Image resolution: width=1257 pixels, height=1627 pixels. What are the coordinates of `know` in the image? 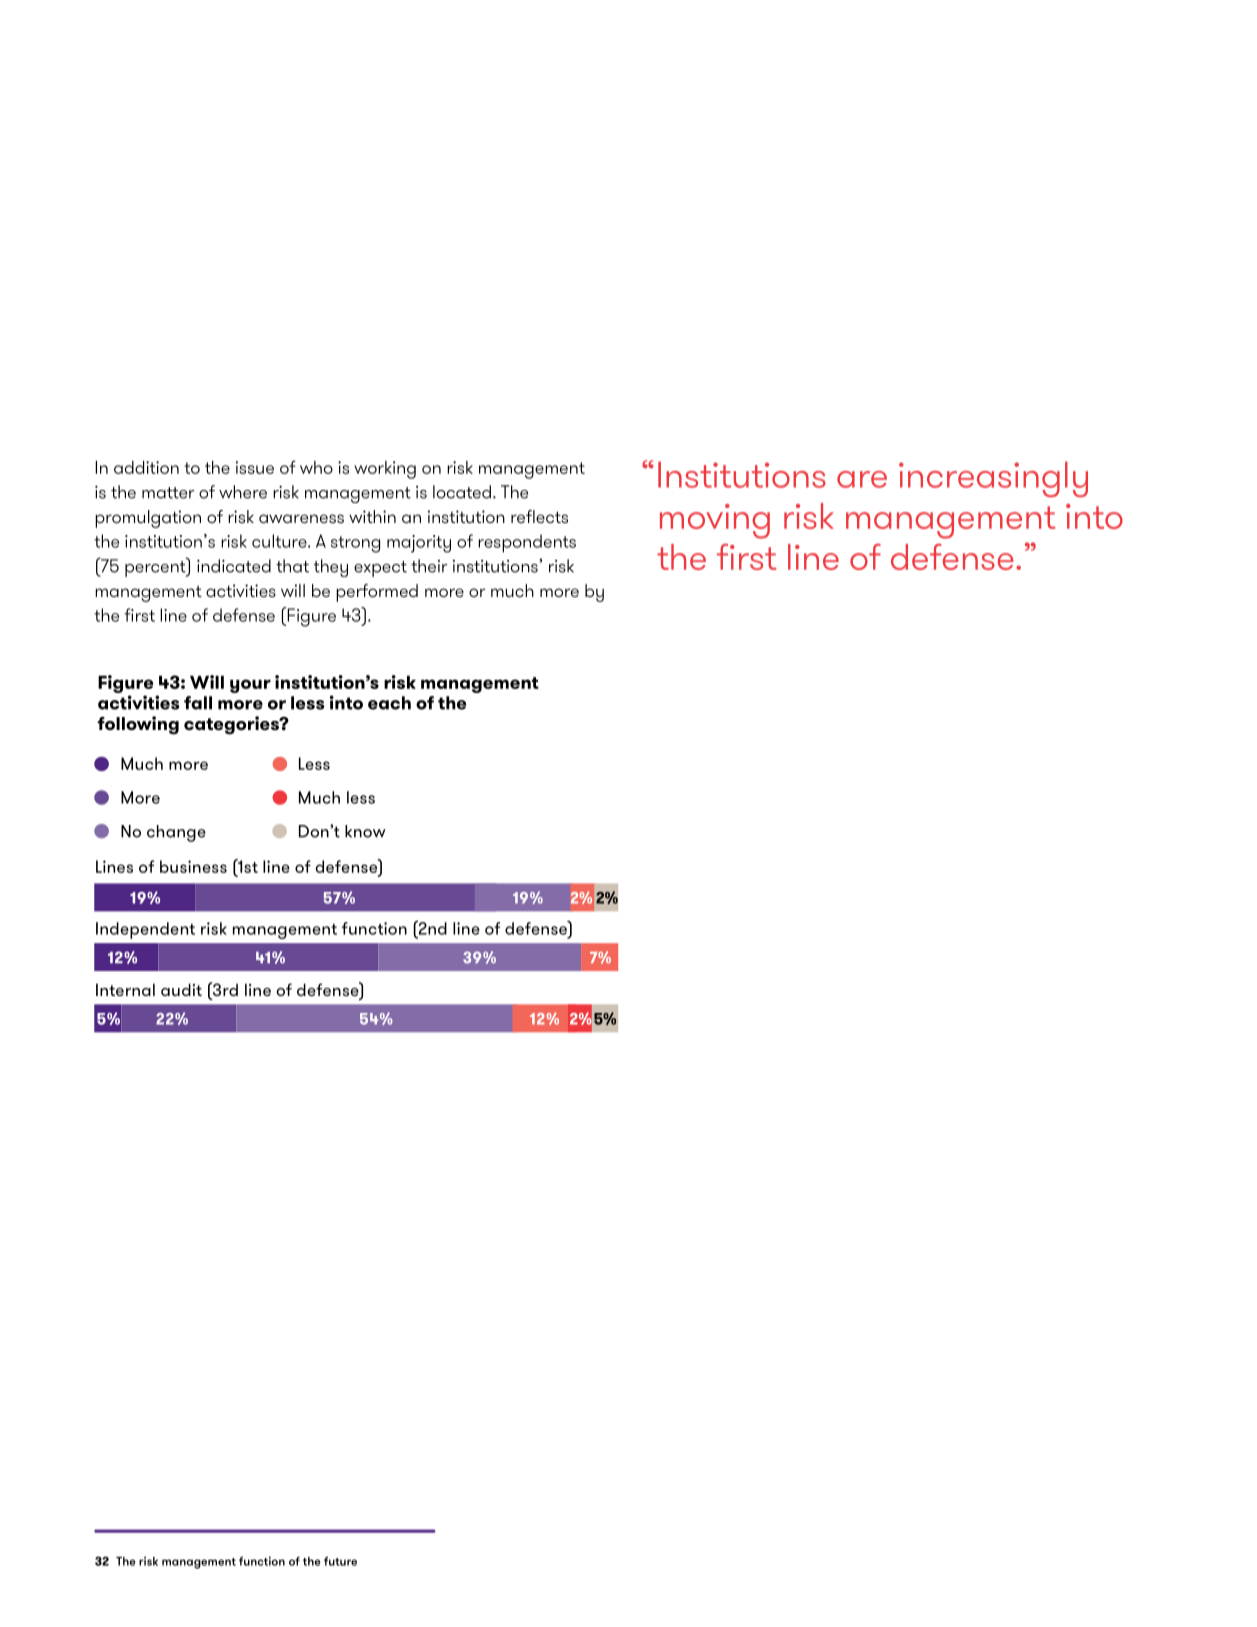 It's located at (365, 831).
